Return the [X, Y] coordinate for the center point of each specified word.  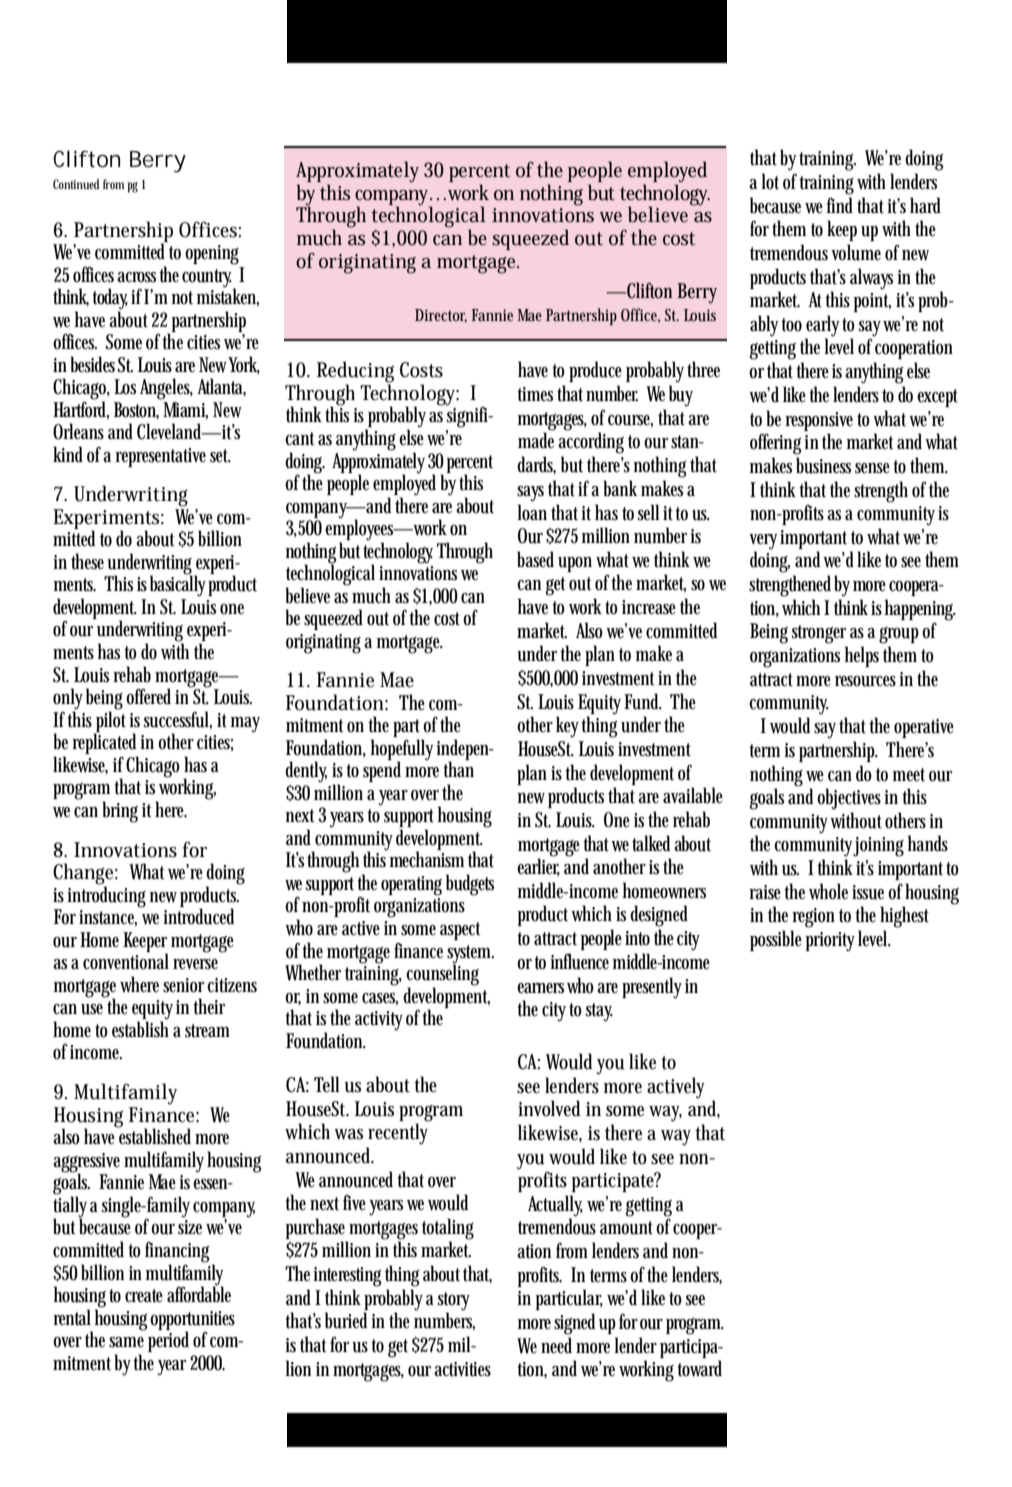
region [813, 918]
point [872, 302]
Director [441, 316]
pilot [112, 721]
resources [867, 681]
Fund [643, 701]
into [640, 938]
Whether [313, 972]
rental [72, 1317]
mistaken [227, 296]
